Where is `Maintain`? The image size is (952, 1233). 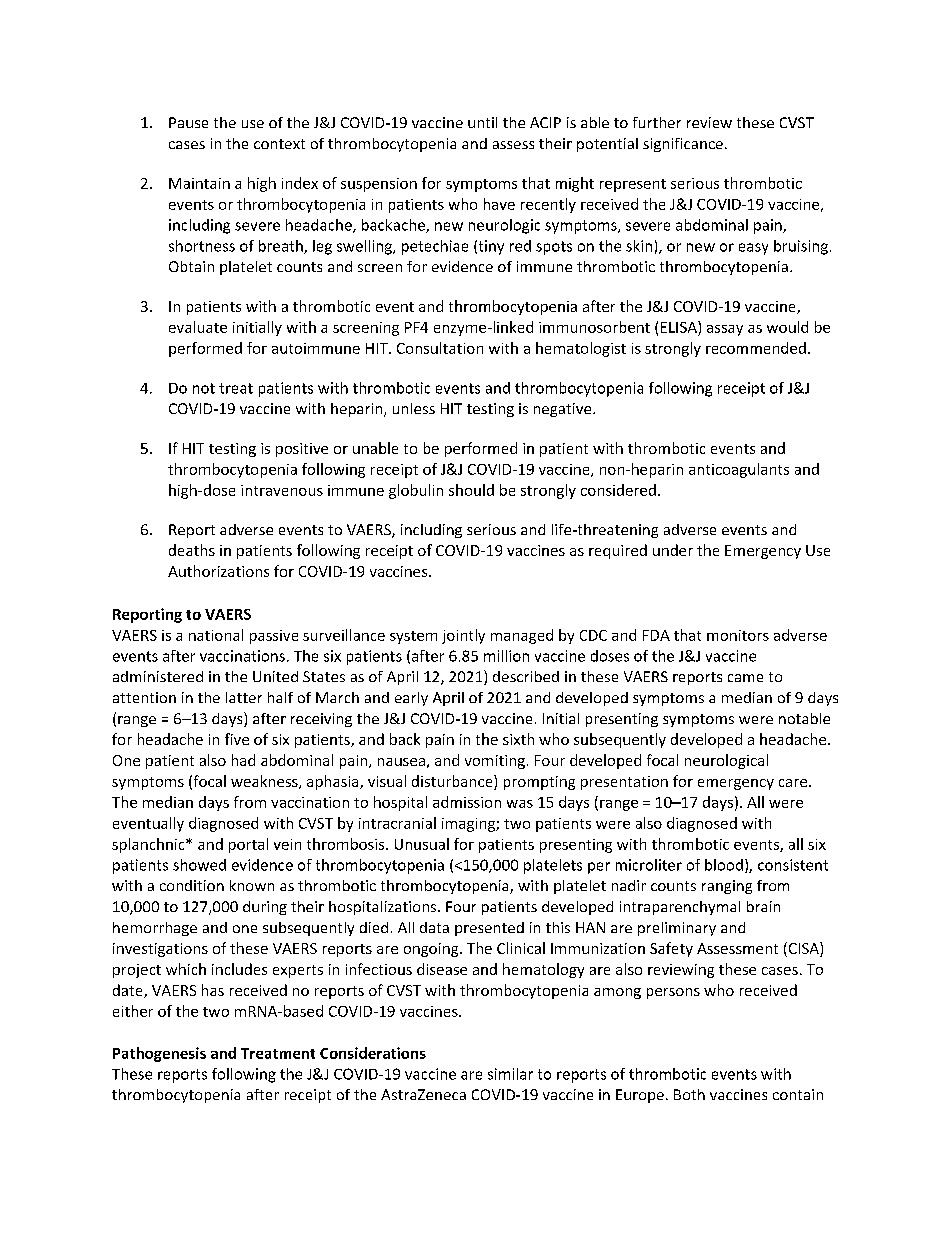
Maintain is located at coordinates (199, 183).
